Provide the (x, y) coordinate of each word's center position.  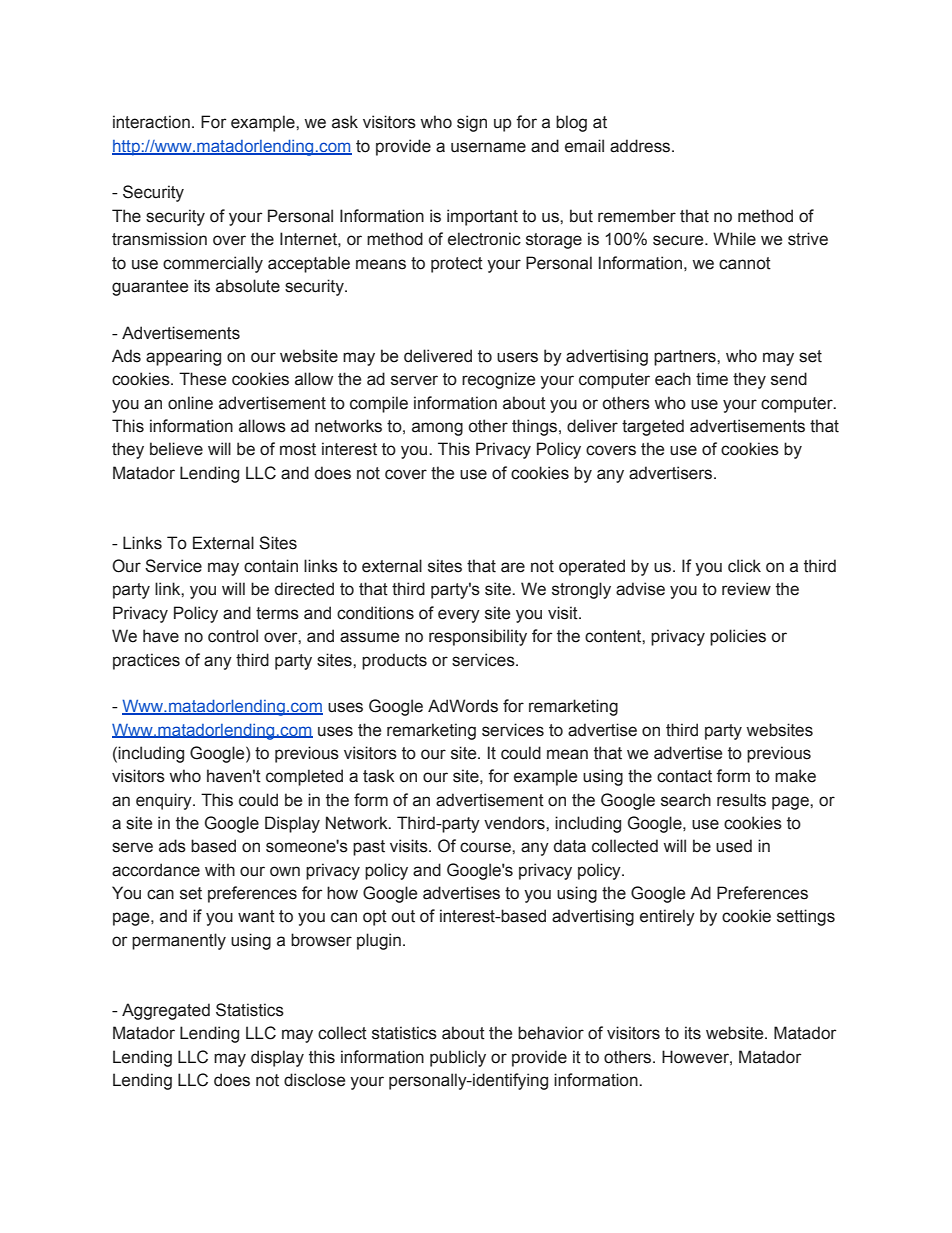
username (488, 147)
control (233, 636)
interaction (151, 122)
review (746, 589)
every (459, 616)
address (641, 146)
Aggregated (166, 1011)
